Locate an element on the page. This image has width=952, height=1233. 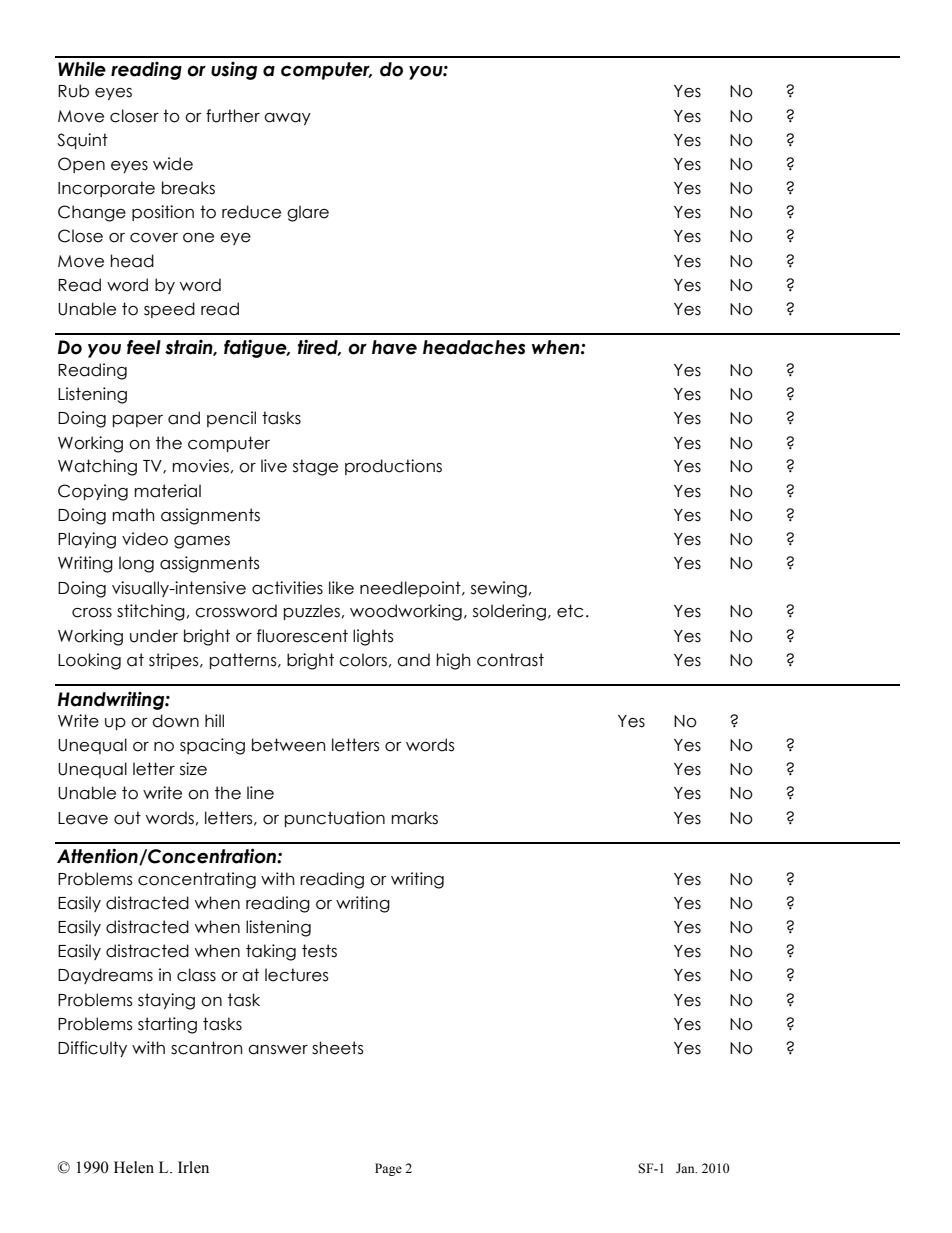
contrast is located at coordinates (510, 660).
